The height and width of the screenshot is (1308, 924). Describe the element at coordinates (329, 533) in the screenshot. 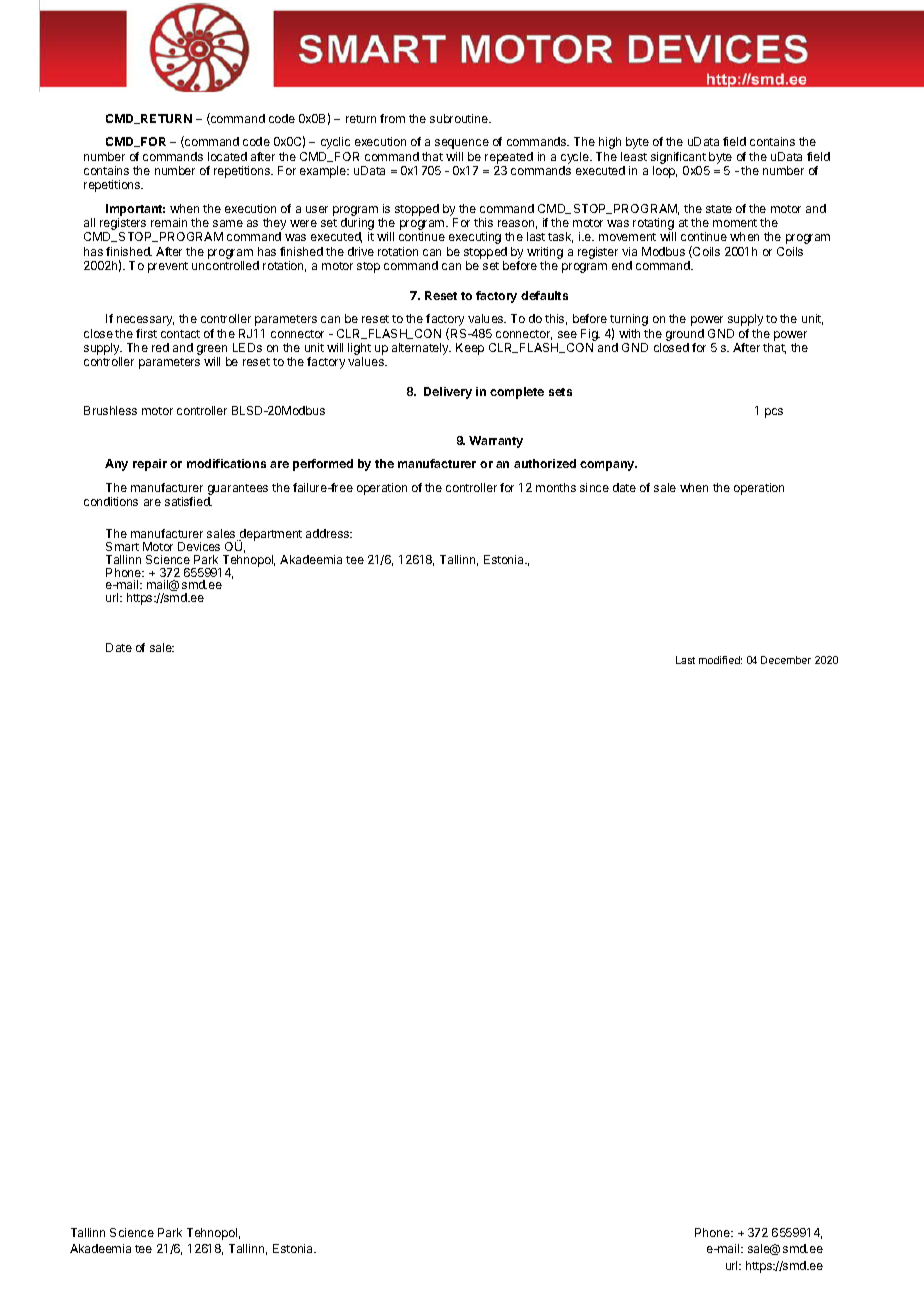

I see `address` at that location.
